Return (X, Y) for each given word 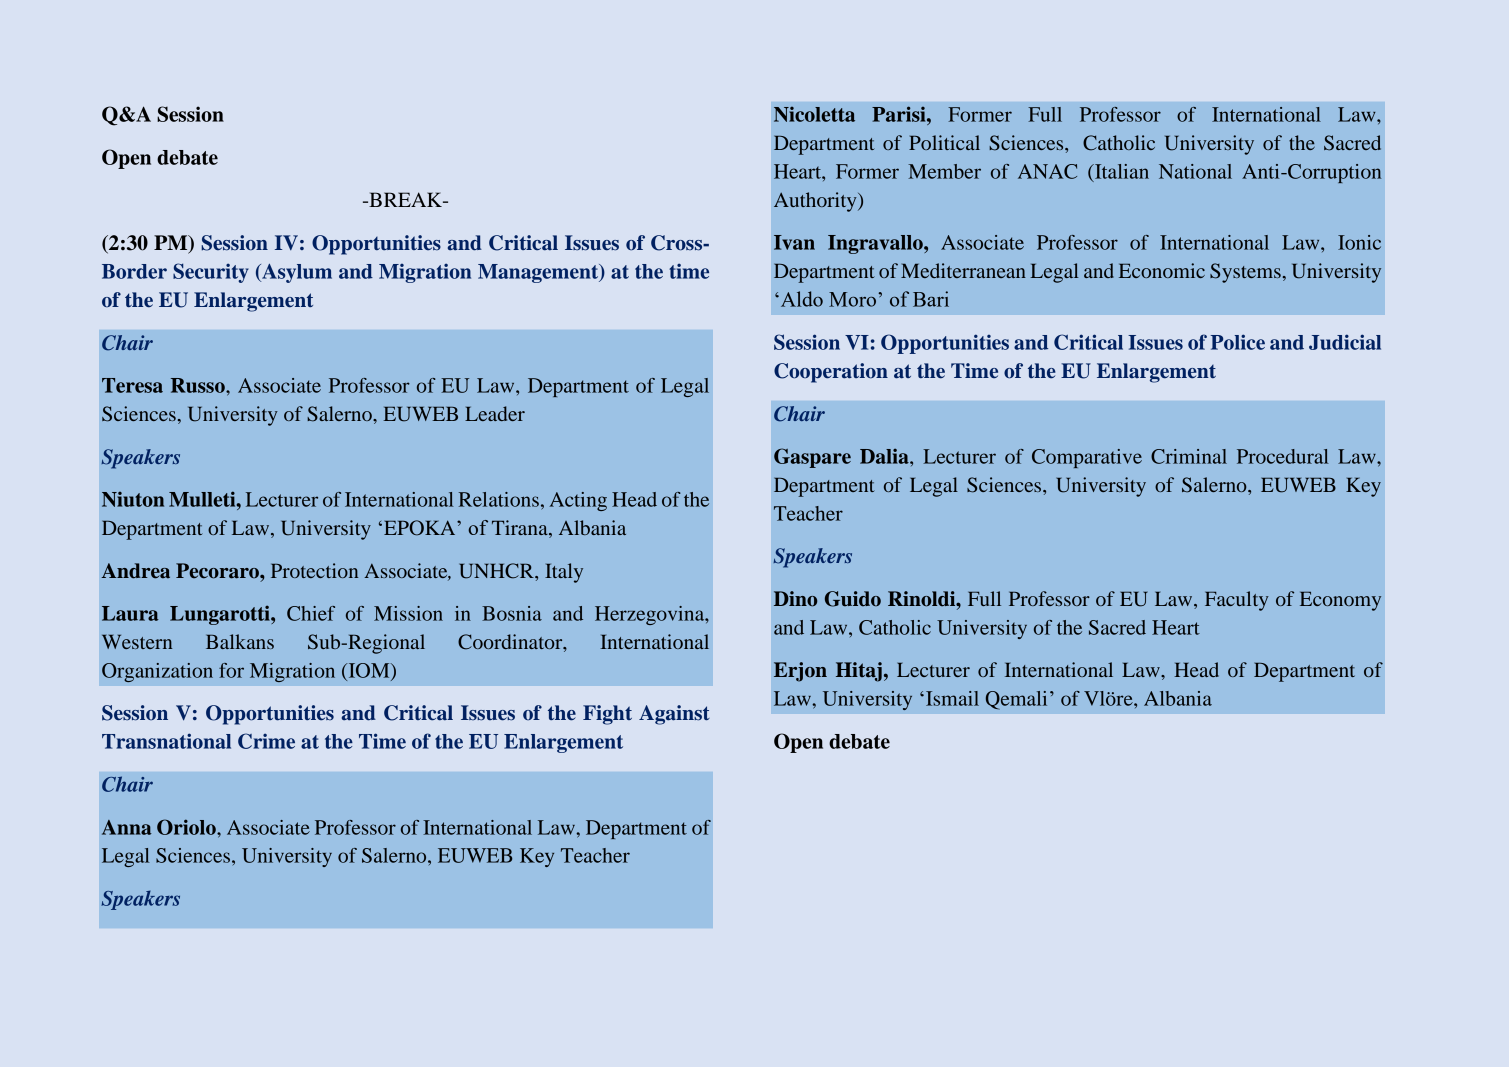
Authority (816, 202)
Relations (499, 499)
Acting (578, 501)
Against (674, 715)
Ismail (952, 698)
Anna (127, 827)
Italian (1121, 171)
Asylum (296, 273)
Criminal (1189, 456)
